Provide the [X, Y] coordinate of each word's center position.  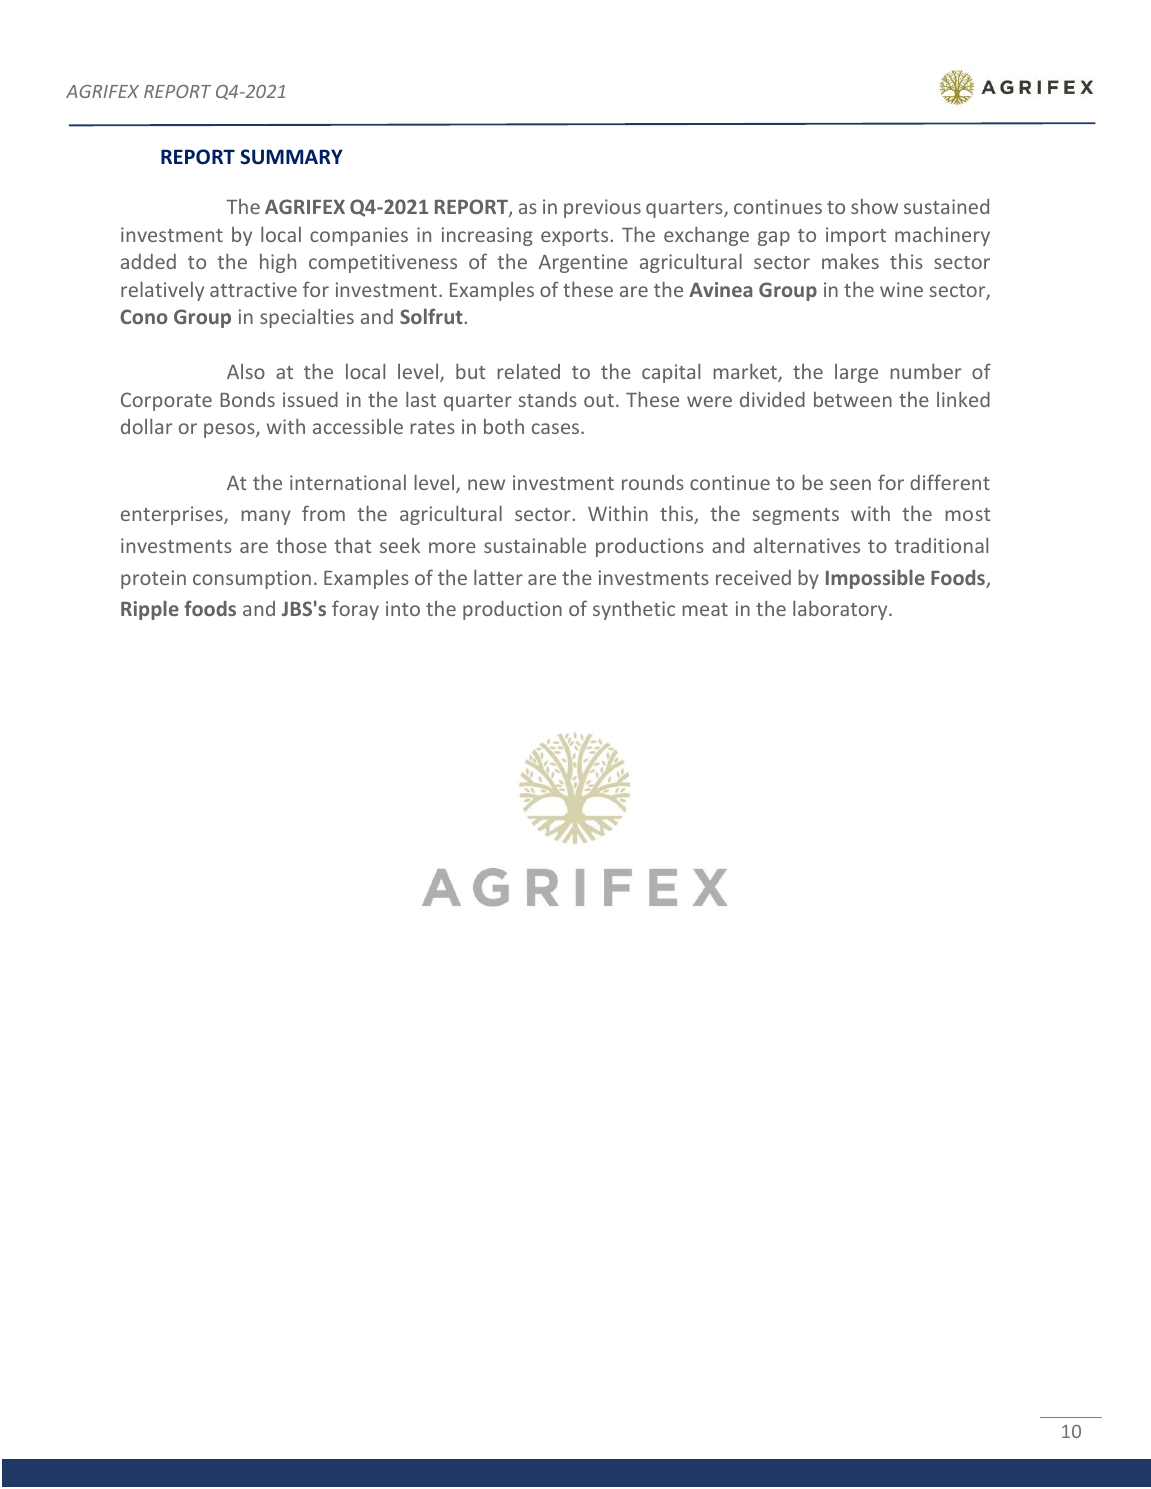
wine [901, 289]
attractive [253, 289]
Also [246, 371]
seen [850, 484]
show [874, 206]
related [528, 371]
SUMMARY [291, 157]
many [266, 517]
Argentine [583, 263]
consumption [252, 579]
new [486, 484]
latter [498, 577]
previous [602, 208]
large [856, 373]
